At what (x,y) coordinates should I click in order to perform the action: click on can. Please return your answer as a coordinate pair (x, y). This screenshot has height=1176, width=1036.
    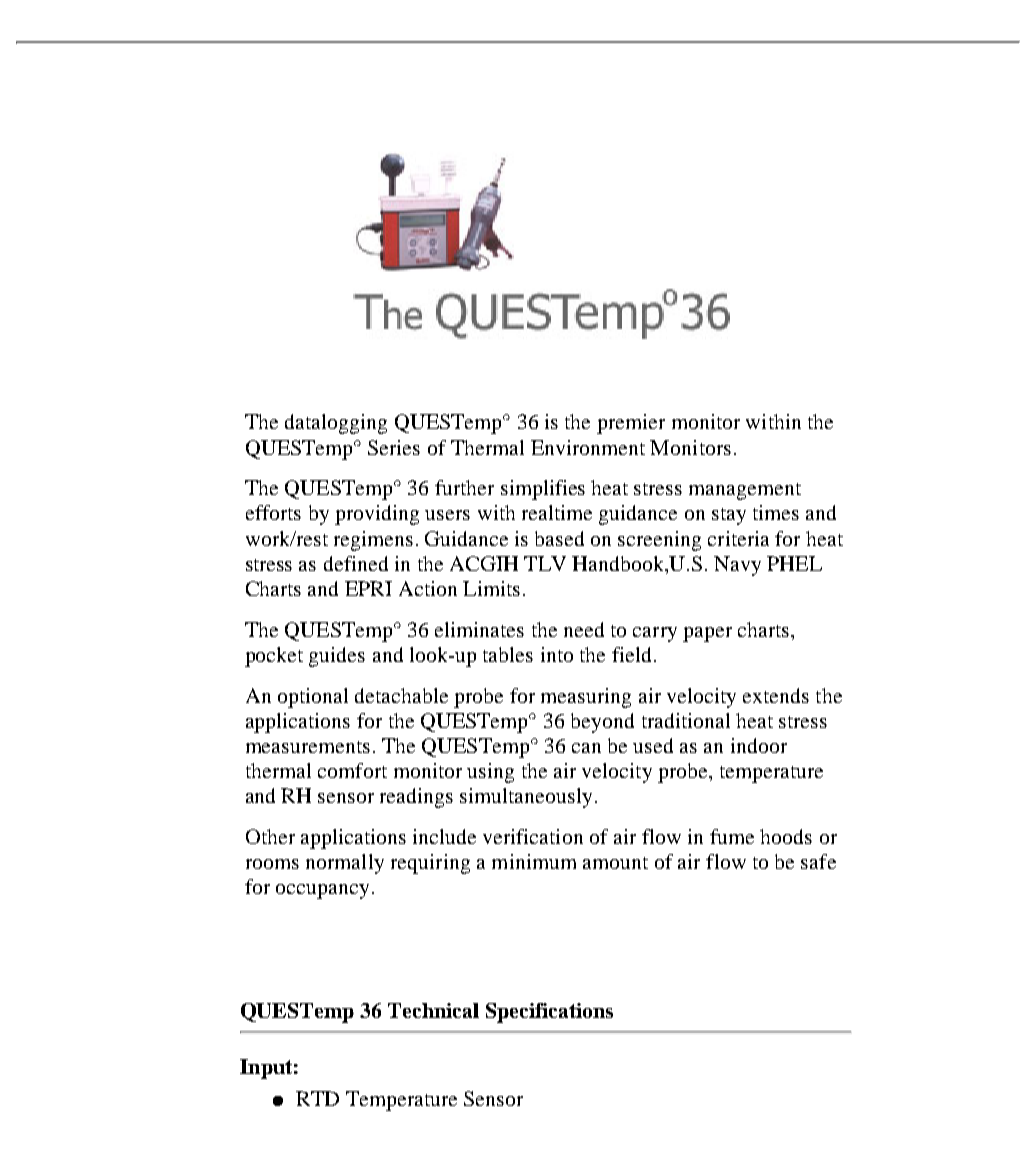
    Looking at the image, I should click on (586, 748).
